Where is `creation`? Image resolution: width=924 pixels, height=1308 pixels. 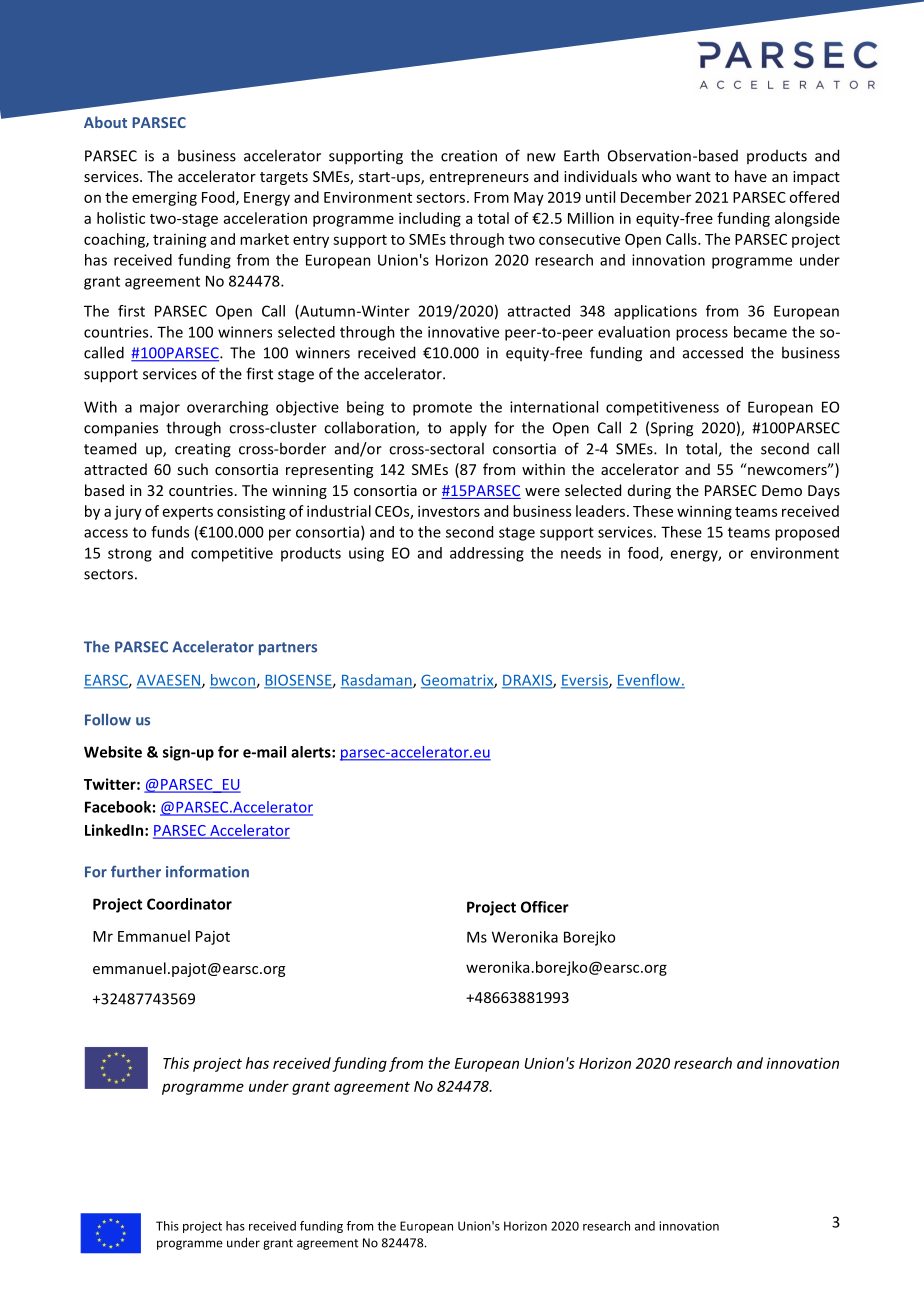 creation is located at coordinates (469, 156).
